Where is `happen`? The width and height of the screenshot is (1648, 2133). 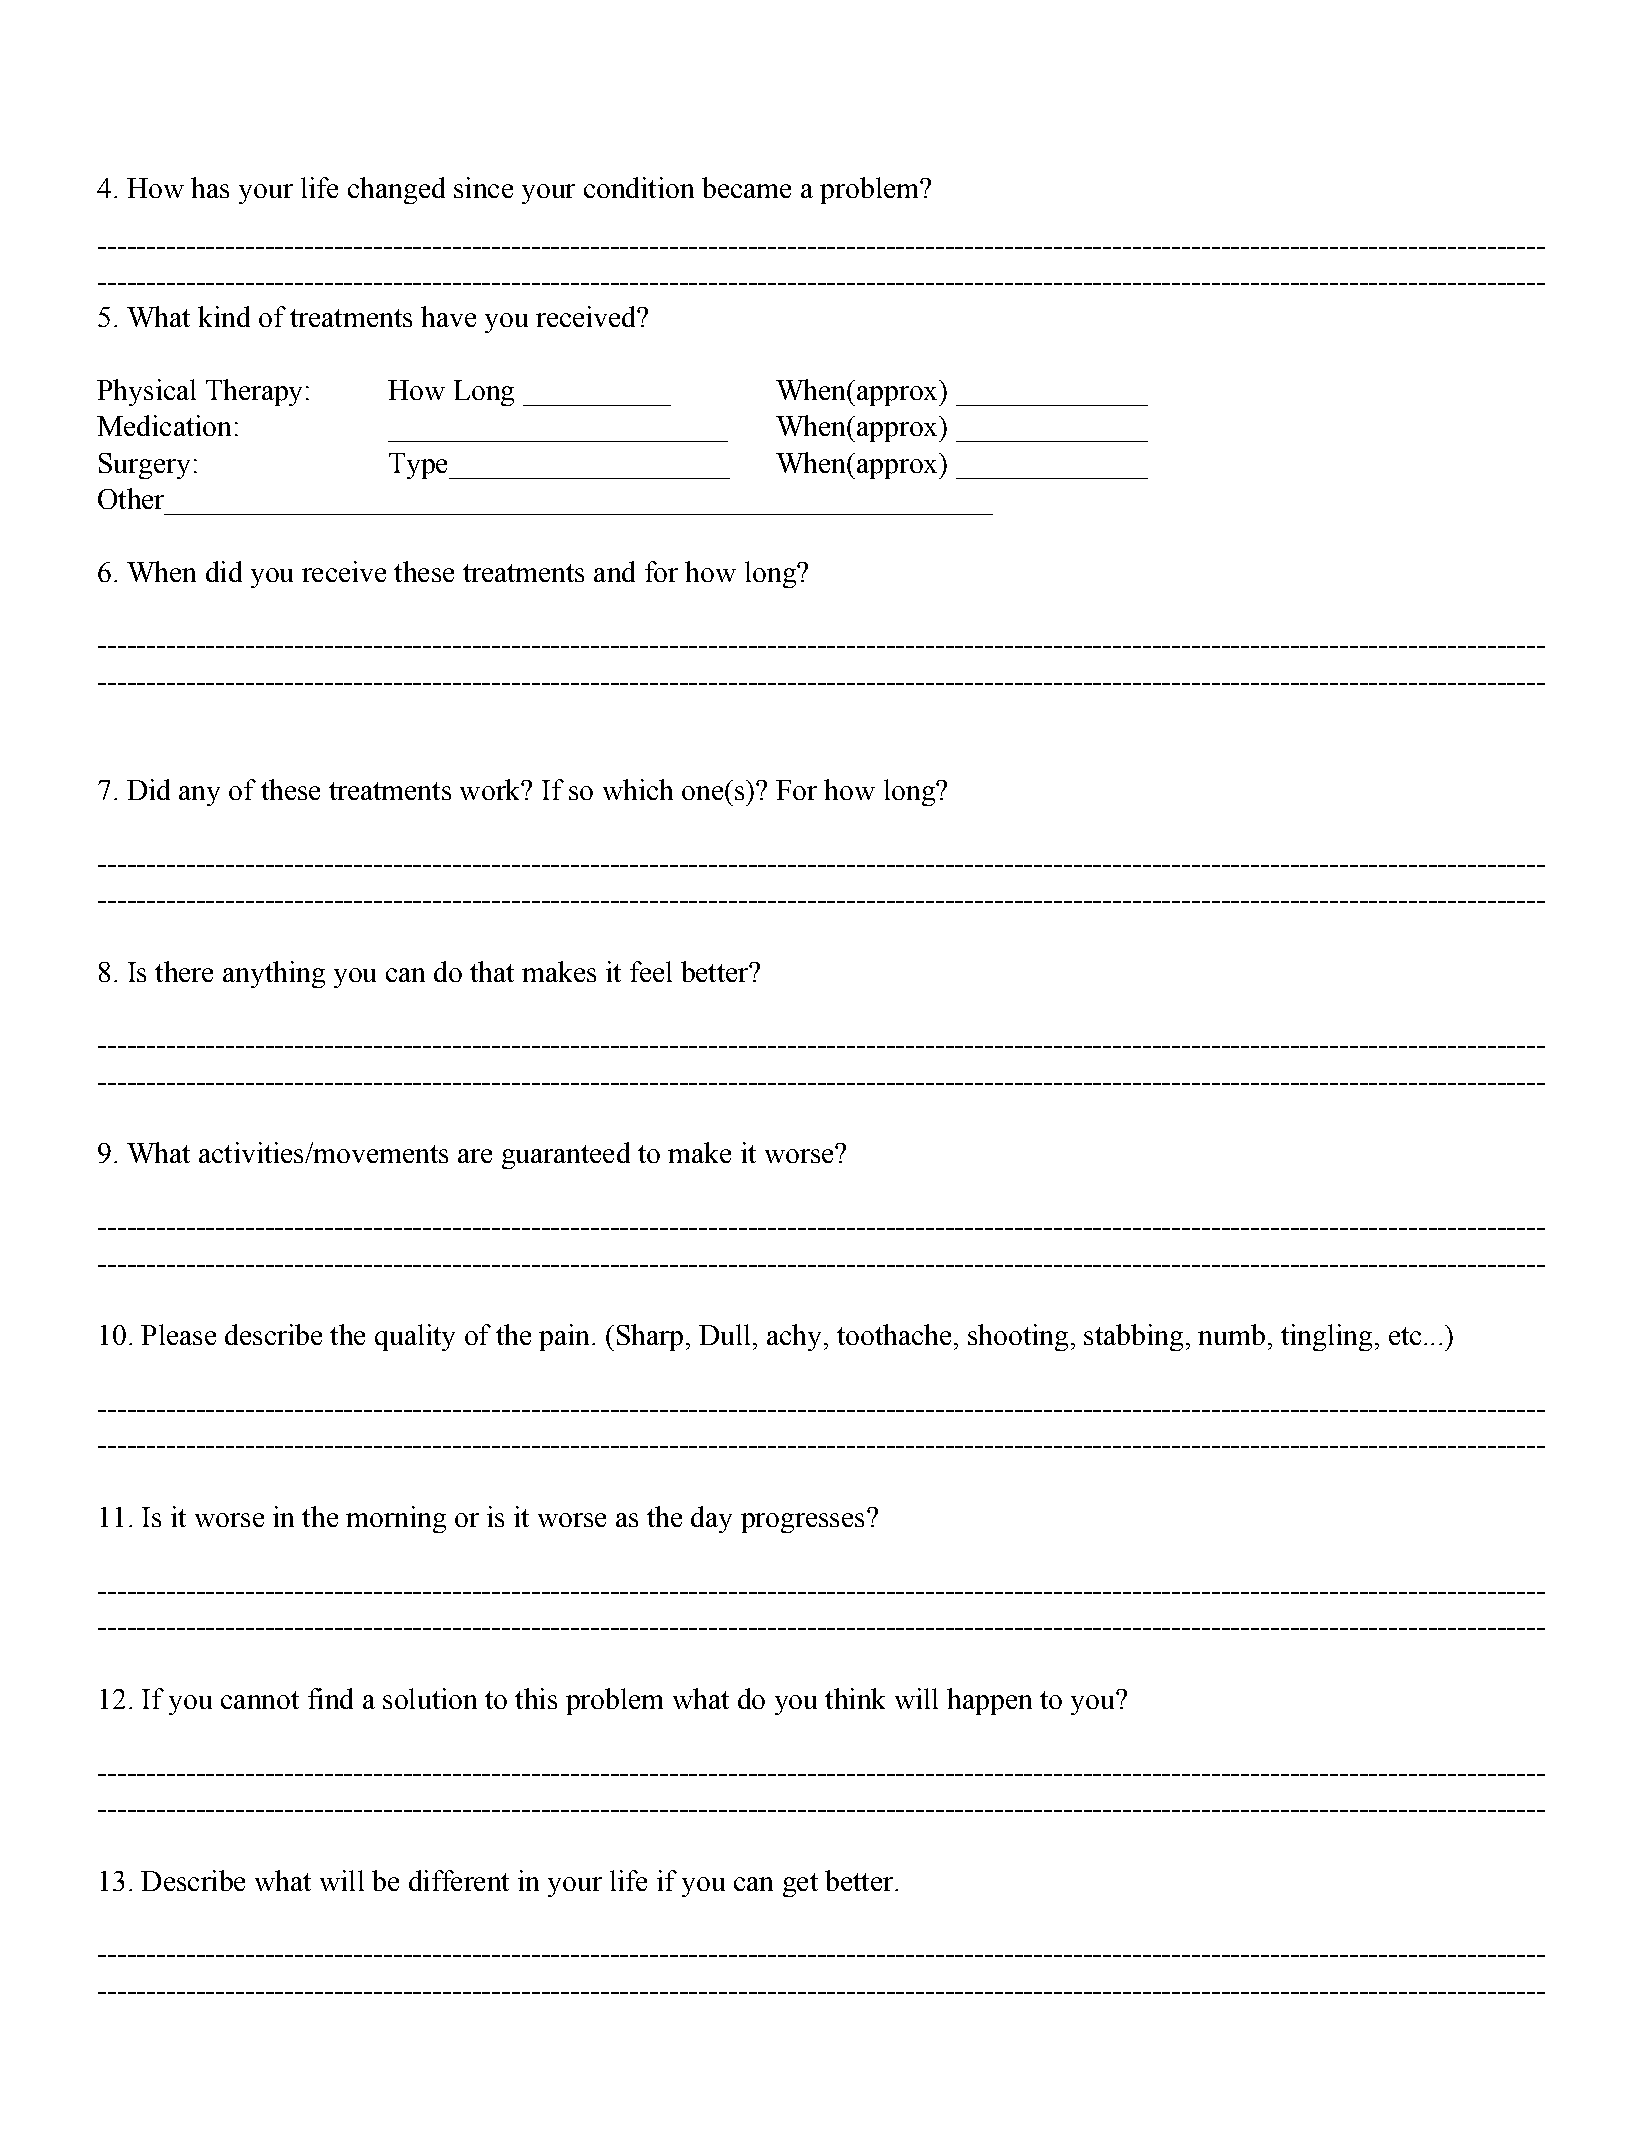 happen is located at coordinates (989, 1701).
